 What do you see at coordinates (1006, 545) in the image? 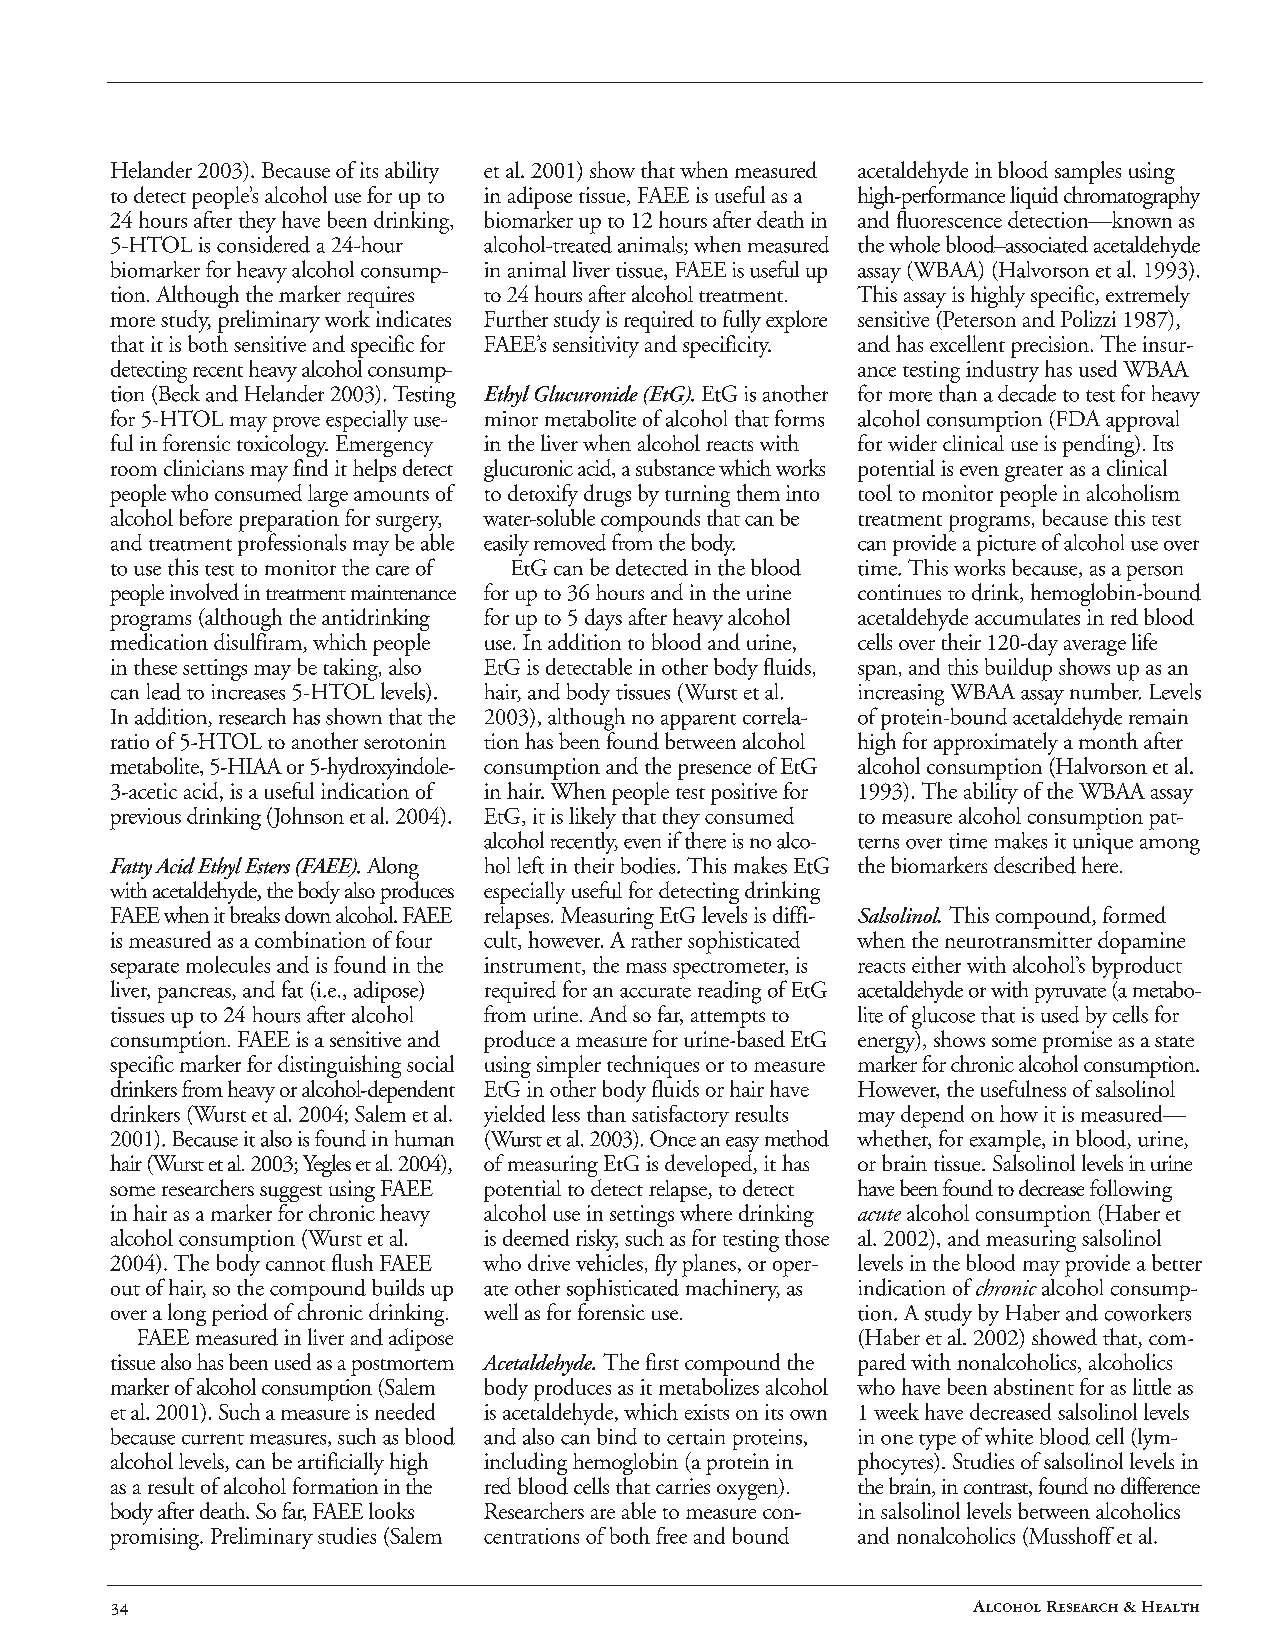
I see `picture` at bounding box center [1006, 545].
